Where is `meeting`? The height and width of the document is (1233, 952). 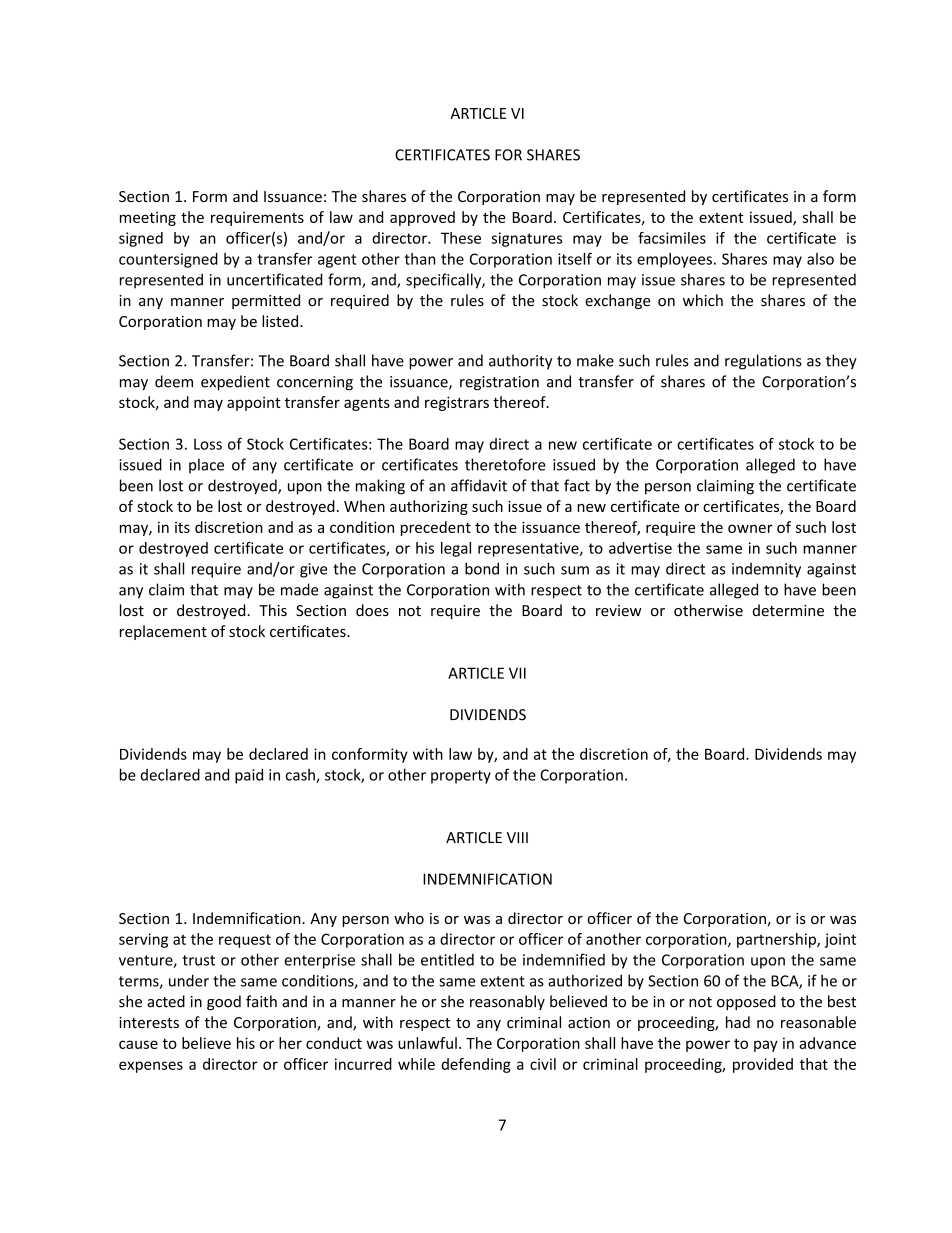 meeting is located at coordinates (148, 219).
